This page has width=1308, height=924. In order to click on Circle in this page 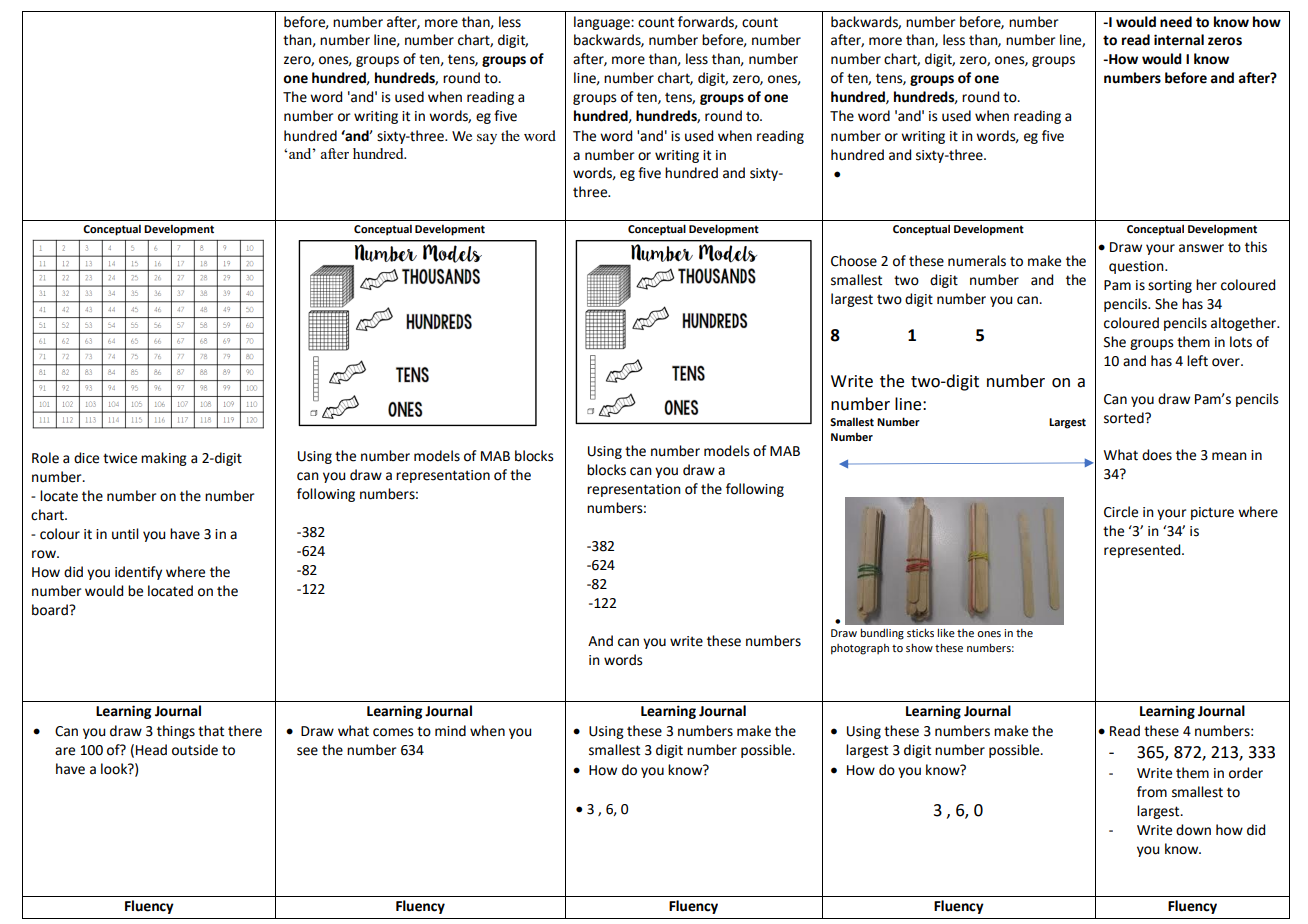, I will do `click(1121, 512)`.
